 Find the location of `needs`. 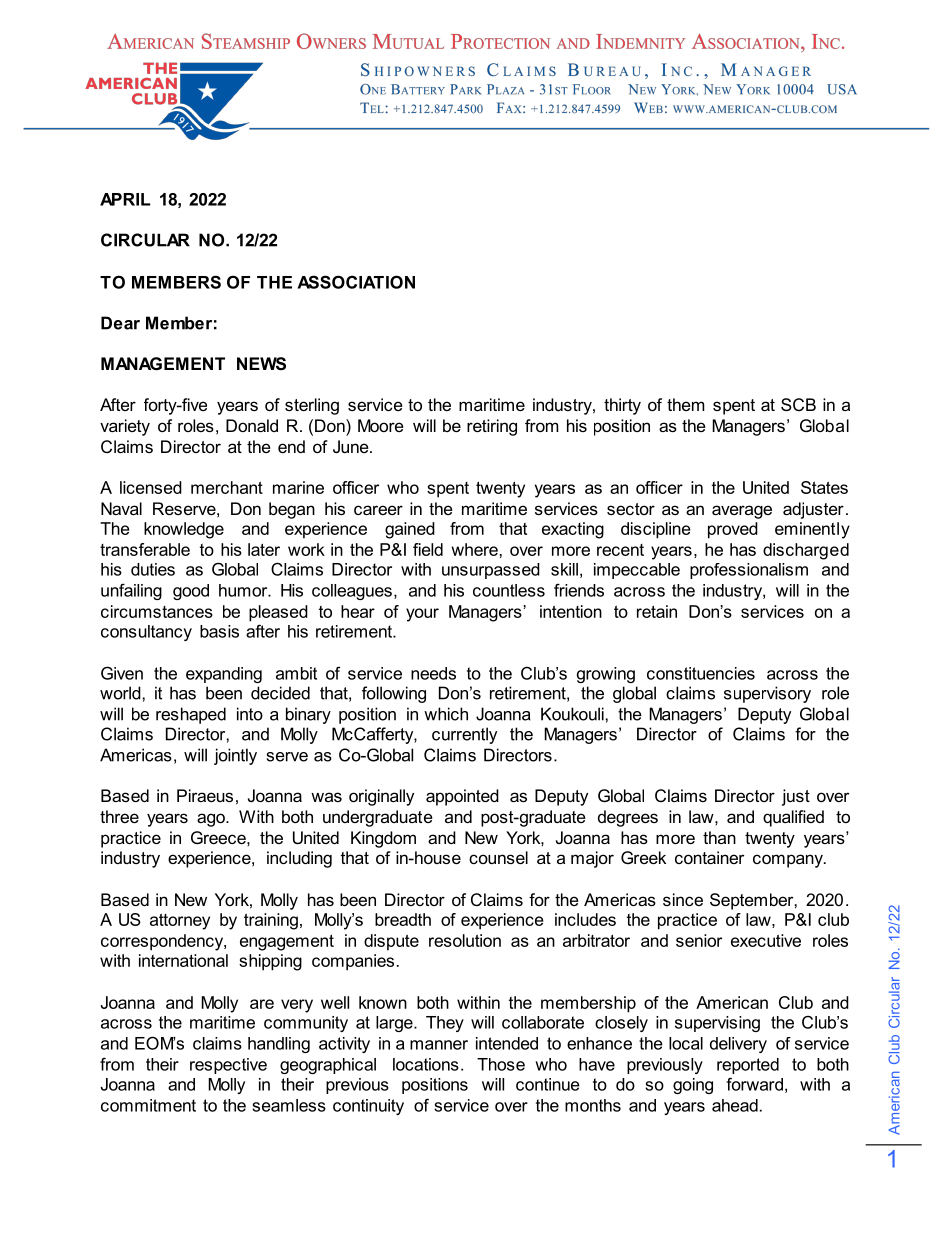

needs is located at coordinates (433, 673).
